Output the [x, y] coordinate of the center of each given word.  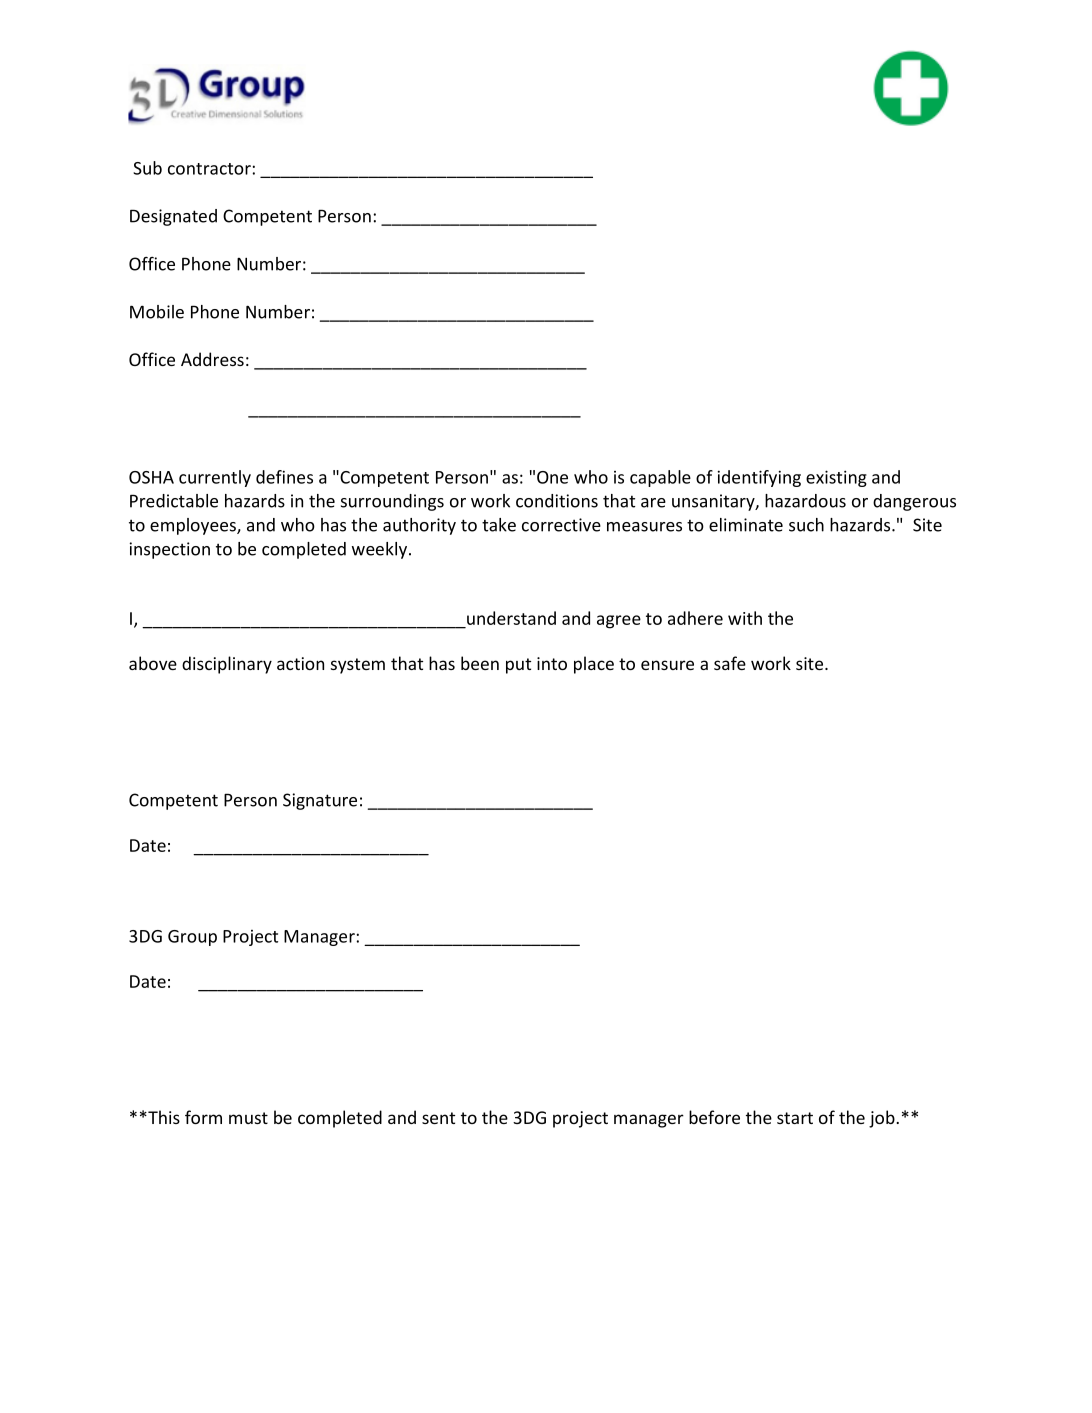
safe [730, 663]
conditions [557, 501]
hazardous [805, 501]
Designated [173, 217]
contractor [209, 169]
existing [836, 478]
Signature [320, 801]
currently [215, 478]
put [518, 666]
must [248, 1118]
